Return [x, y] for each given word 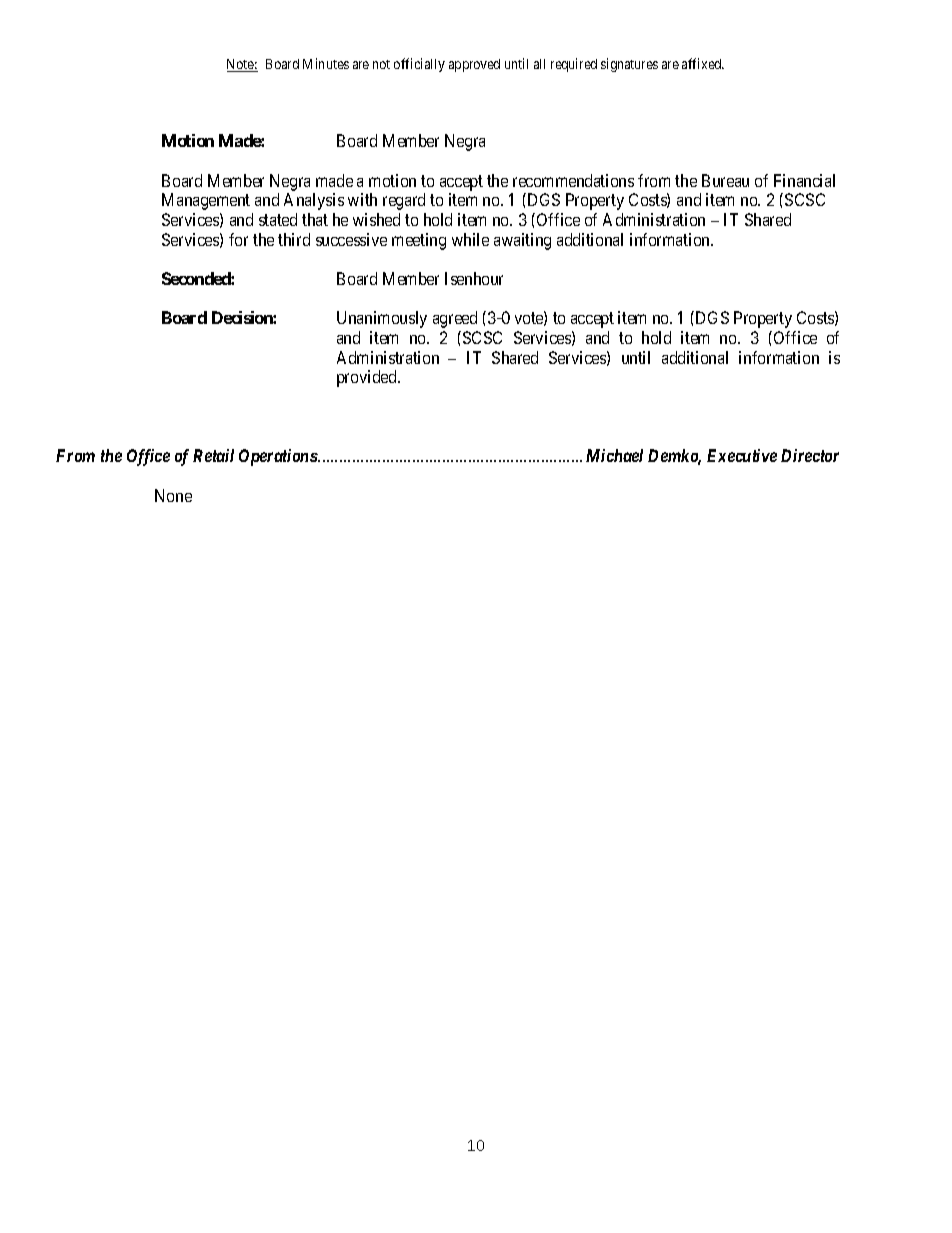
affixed [703, 63]
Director [810, 455]
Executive [742, 455]
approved [474, 65]
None [173, 495]
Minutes [326, 63]
